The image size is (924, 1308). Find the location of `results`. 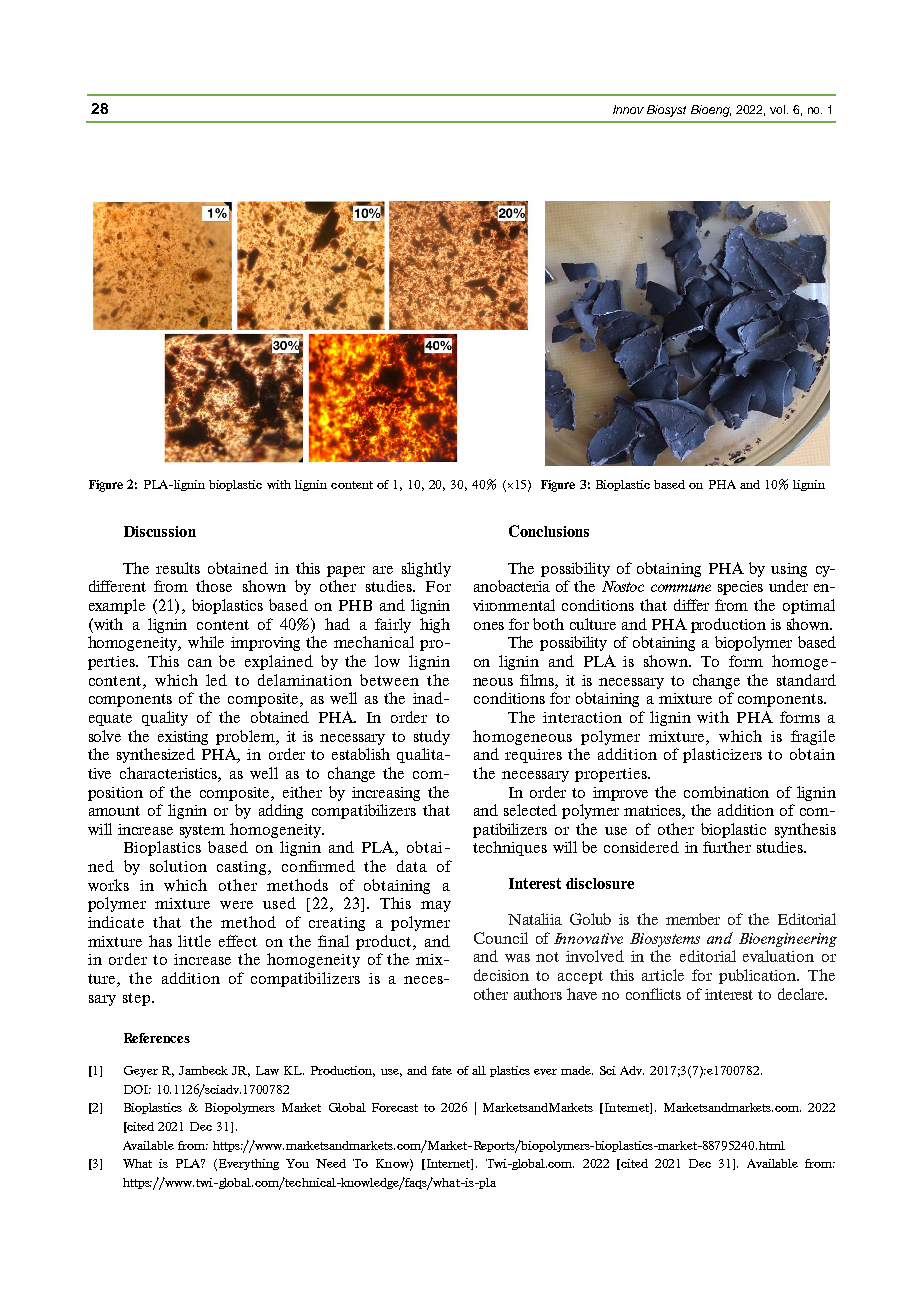

results is located at coordinates (178, 568).
